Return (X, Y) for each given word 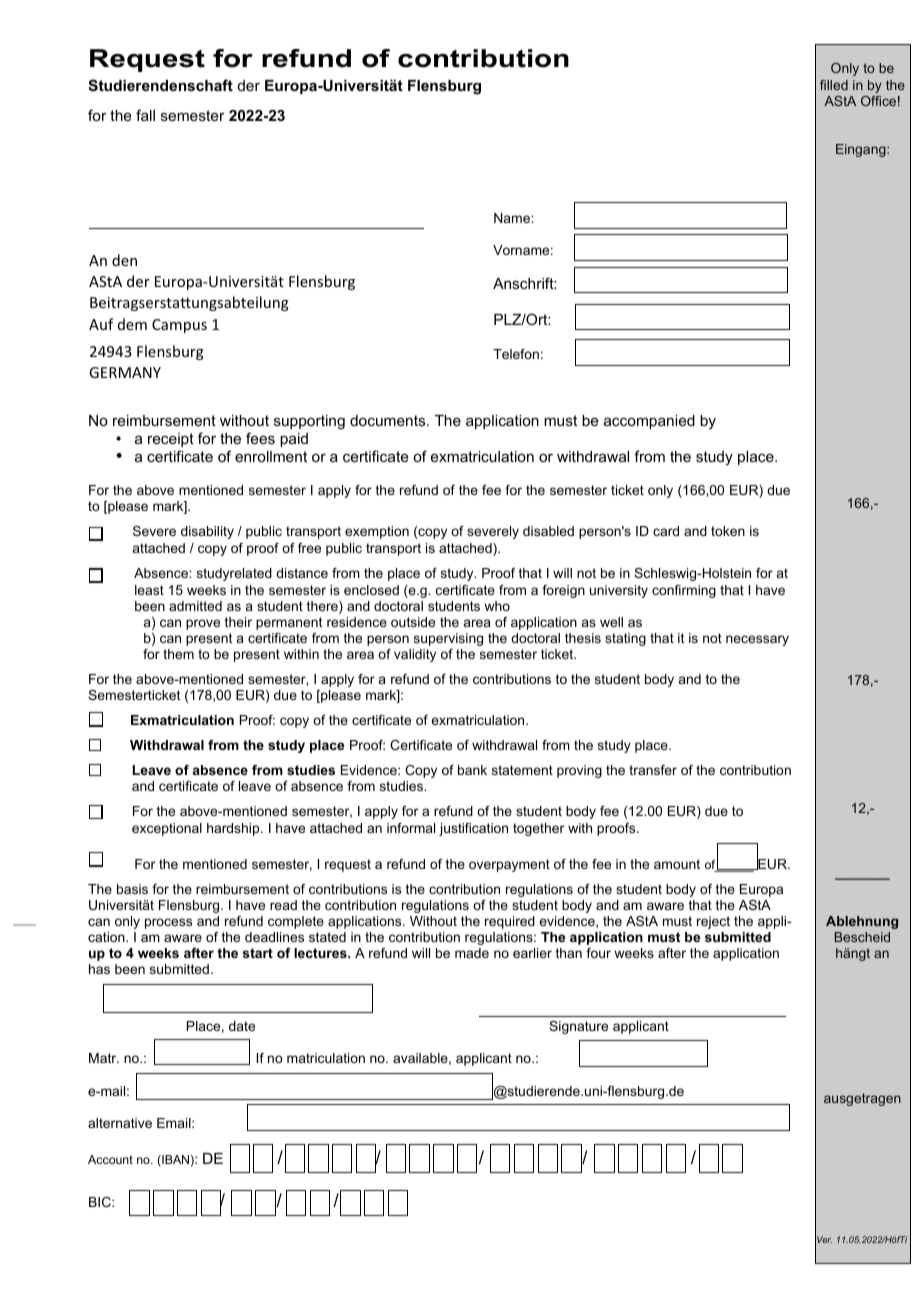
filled (834, 85)
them (178, 654)
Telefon (516, 354)
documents (389, 420)
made (472, 953)
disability (207, 532)
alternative (120, 1123)
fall (145, 115)
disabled (548, 531)
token (728, 531)
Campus (179, 326)
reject (713, 922)
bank (472, 770)
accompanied (649, 422)
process (168, 923)
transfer (653, 770)
